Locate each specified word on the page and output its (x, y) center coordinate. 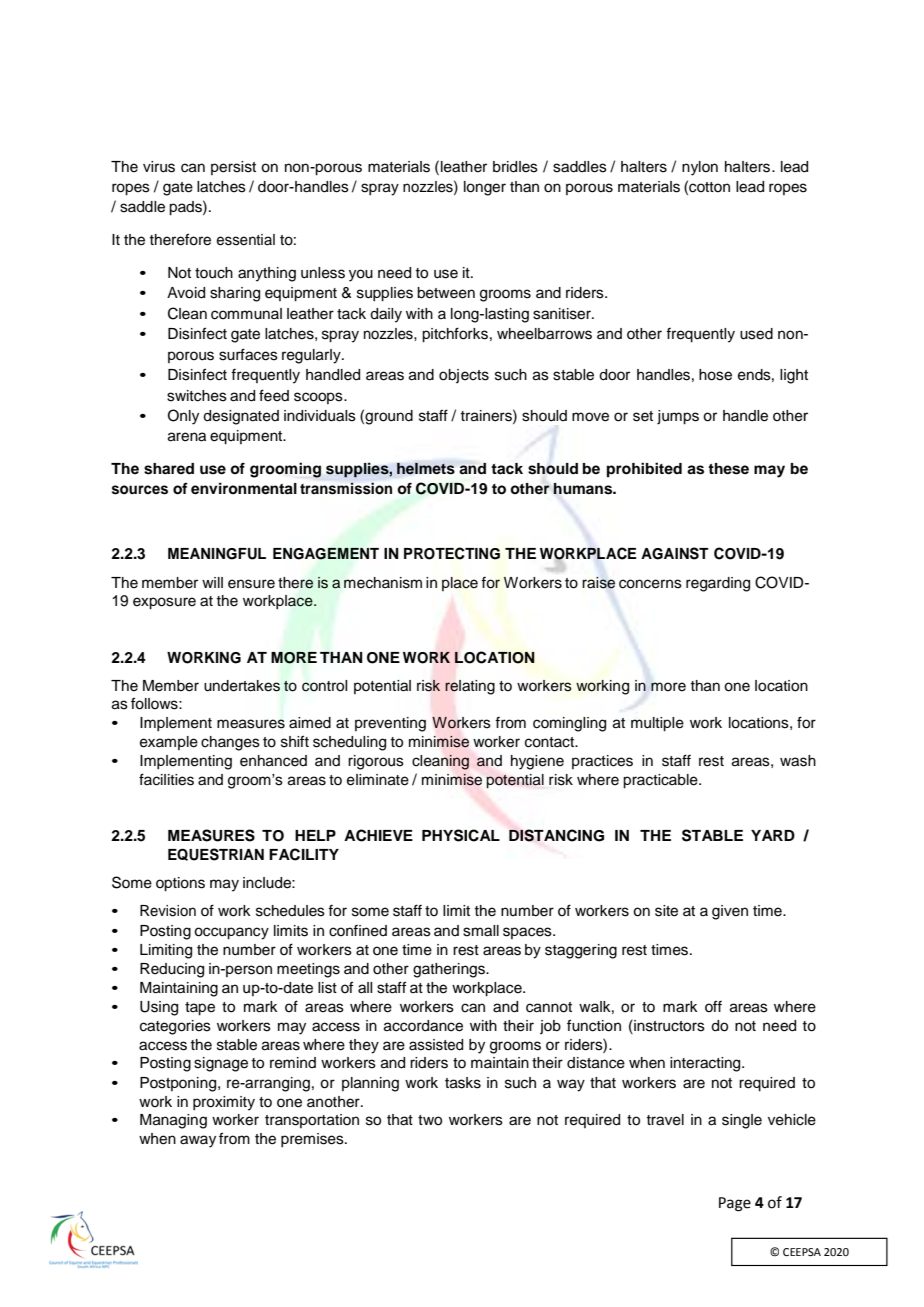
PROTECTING (452, 553)
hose (715, 375)
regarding (718, 584)
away (198, 1141)
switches (197, 396)
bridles (515, 167)
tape (200, 1009)
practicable (661, 781)
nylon (700, 168)
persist (233, 168)
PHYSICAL (461, 835)
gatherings (450, 970)
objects (464, 376)
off (713, 1006)
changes (230, 743)
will (212, 582)
